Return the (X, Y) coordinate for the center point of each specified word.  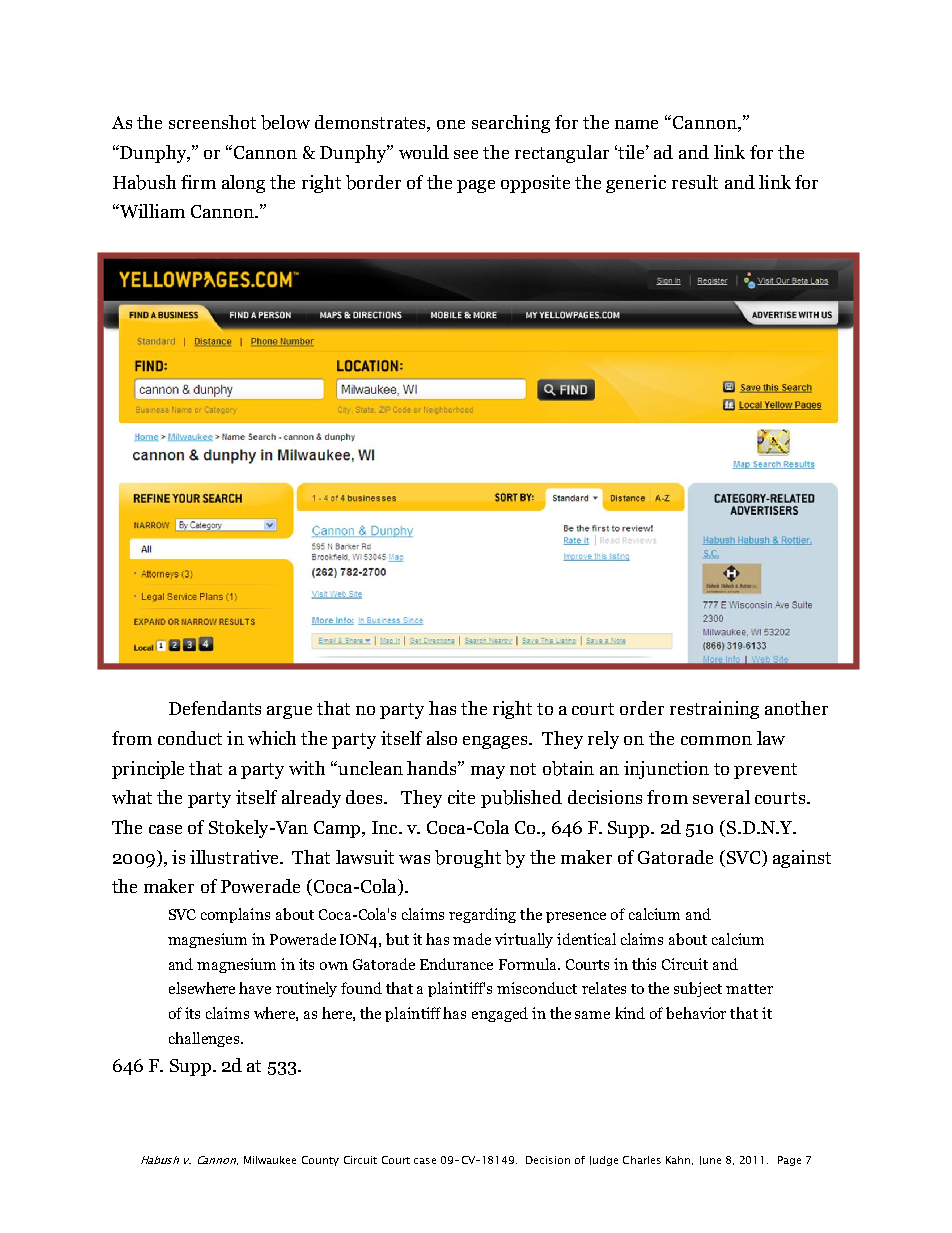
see (466, 154)
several (721, 797)
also (442, 738)
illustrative (235, 857)
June (710, 1160)
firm (198, 182)
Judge (604, 1161)
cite (461, 797)
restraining (714, 710)
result (695, 182)
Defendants (215, 708)
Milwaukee (270, 1160)
